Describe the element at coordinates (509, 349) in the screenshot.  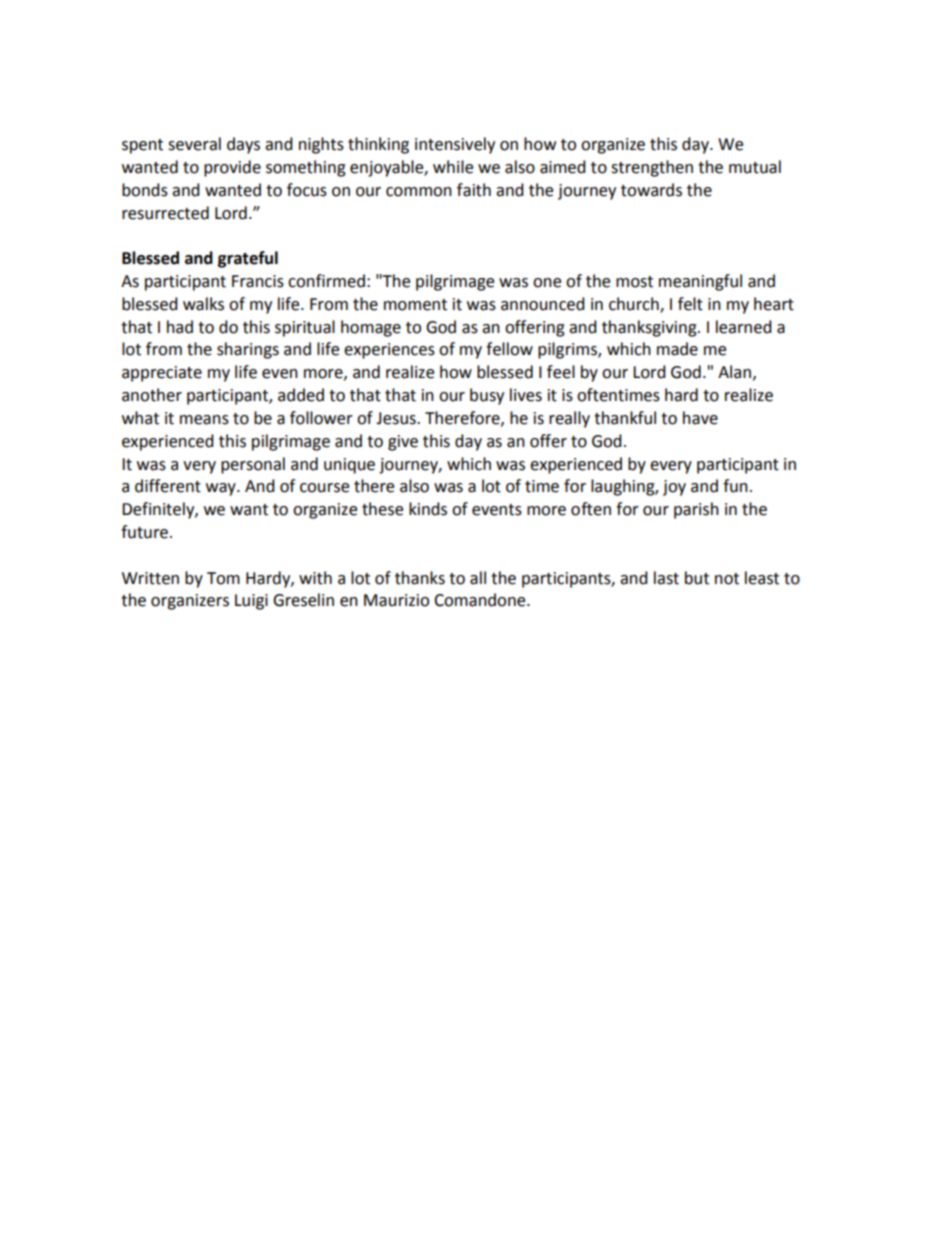
I see `fellow` at that location.
